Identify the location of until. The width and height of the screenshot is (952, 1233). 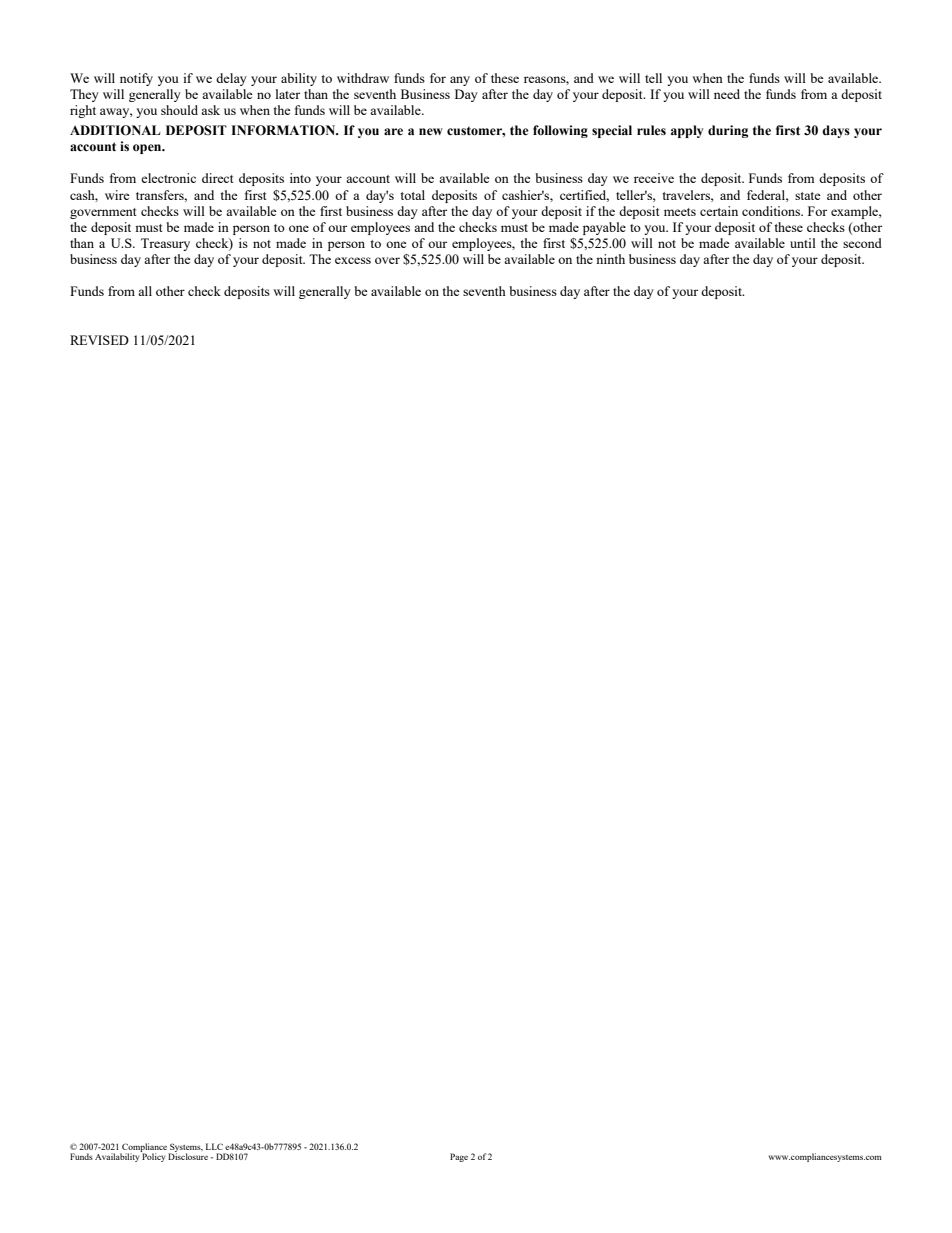
(803, 243).
